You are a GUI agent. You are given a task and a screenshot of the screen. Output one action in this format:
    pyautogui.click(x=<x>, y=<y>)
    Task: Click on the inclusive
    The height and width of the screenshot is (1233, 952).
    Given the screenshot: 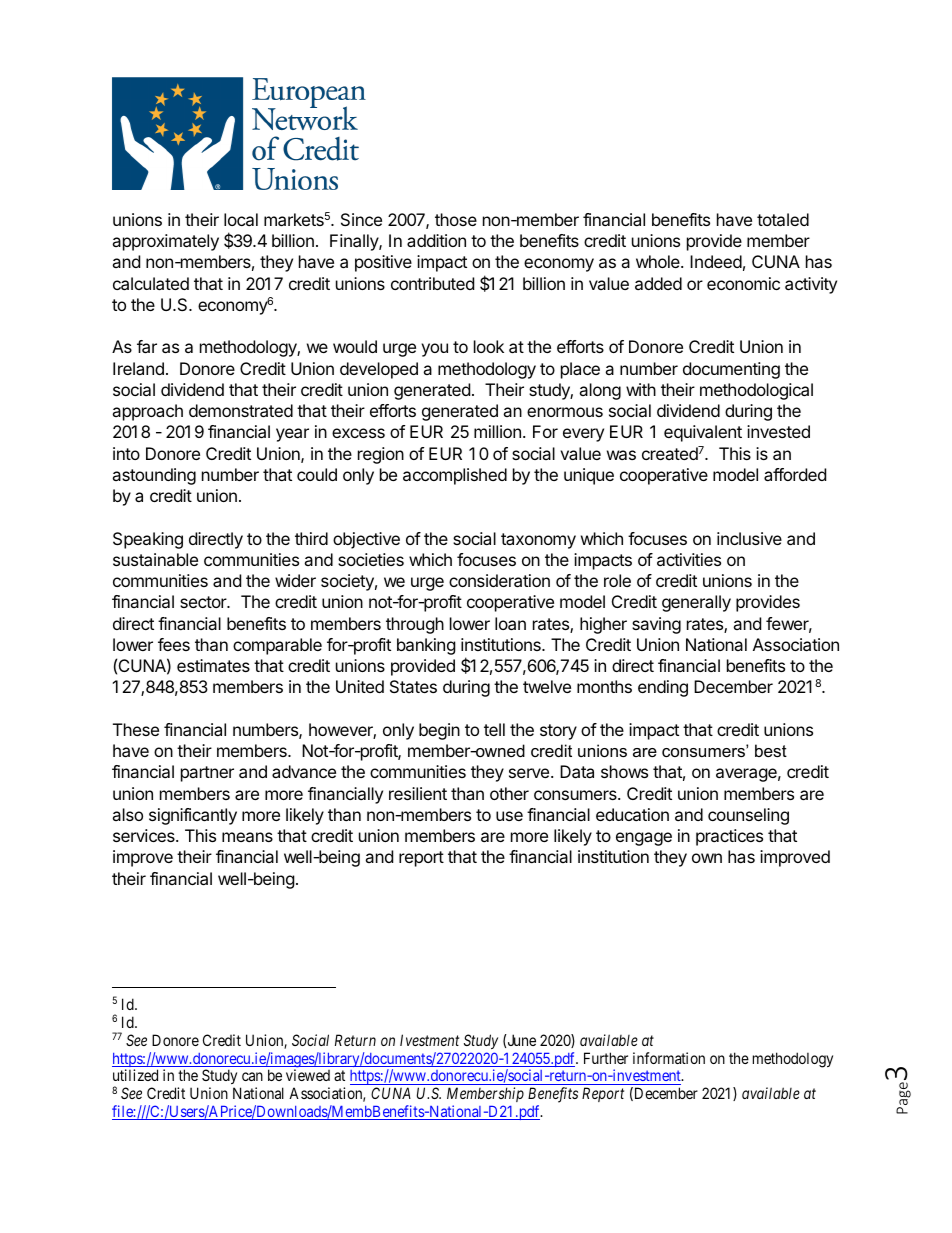 What is the action you would take?
    pyautogui.click(x=749, y=538)
